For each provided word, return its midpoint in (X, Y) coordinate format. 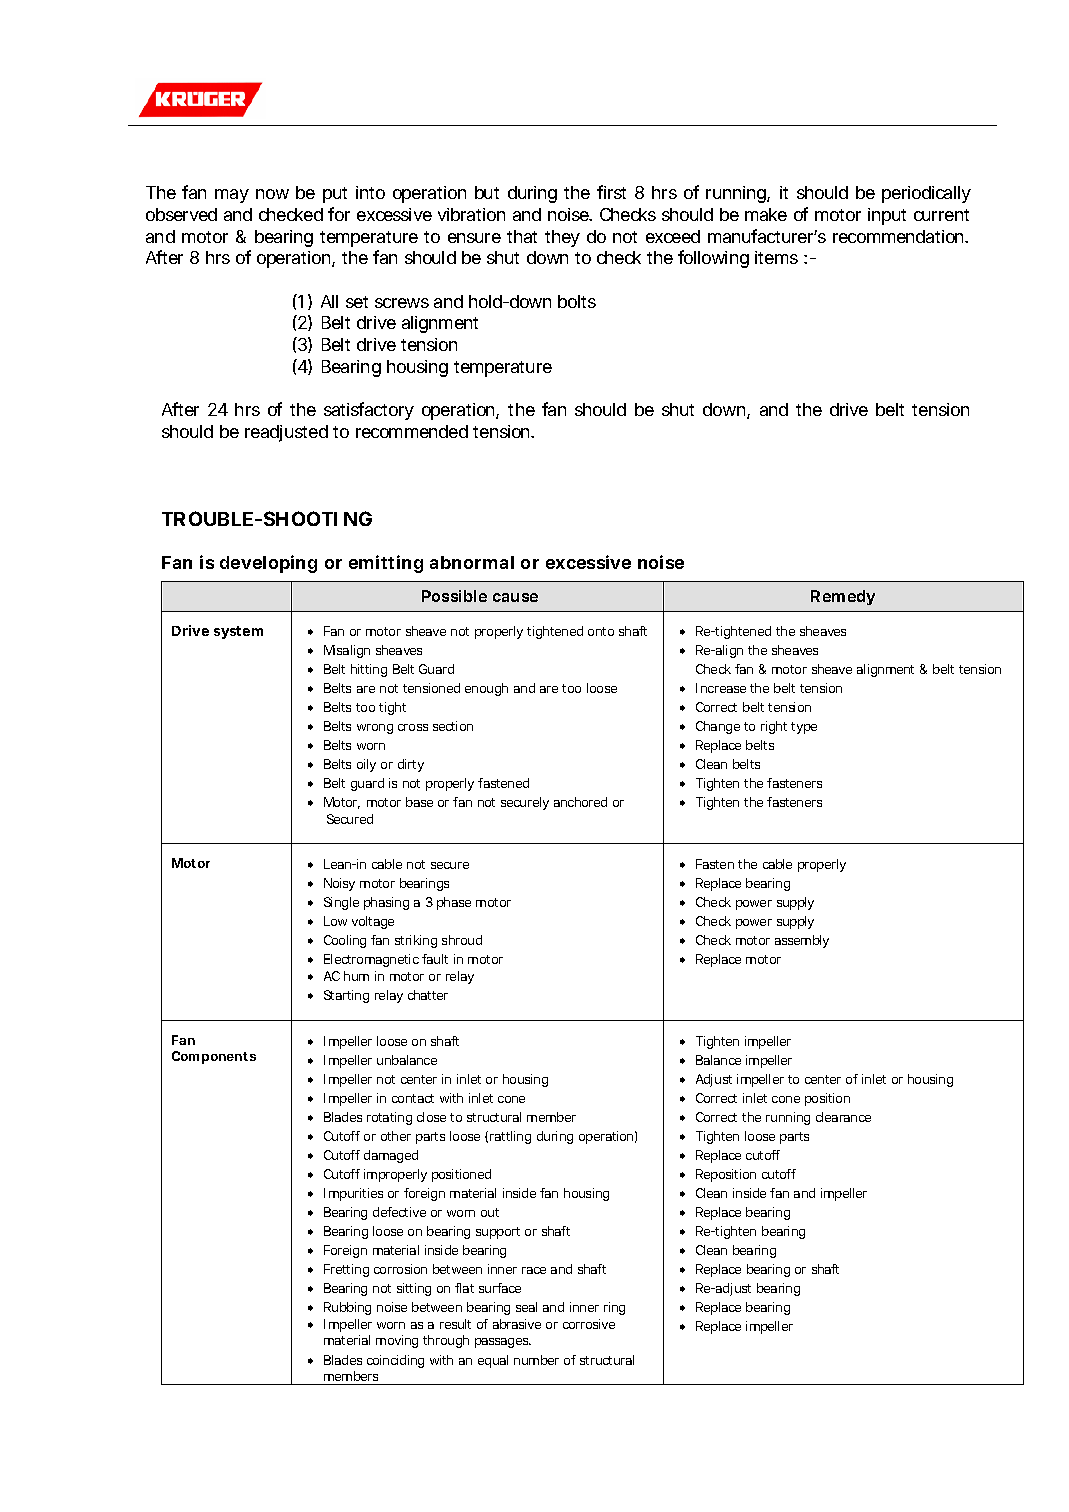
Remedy (843, 597)
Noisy (339, 884)
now (272, 194)
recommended (412, 431)
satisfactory (369, 411)
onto (601, 631)
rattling (510, 1137)
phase (454, 903)
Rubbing (347, 1308)
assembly (802, 941)
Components (214, 1057)
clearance (843, 1117)
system (238, 632)
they (562, 238)
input (887, 216)
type (804, 728)
